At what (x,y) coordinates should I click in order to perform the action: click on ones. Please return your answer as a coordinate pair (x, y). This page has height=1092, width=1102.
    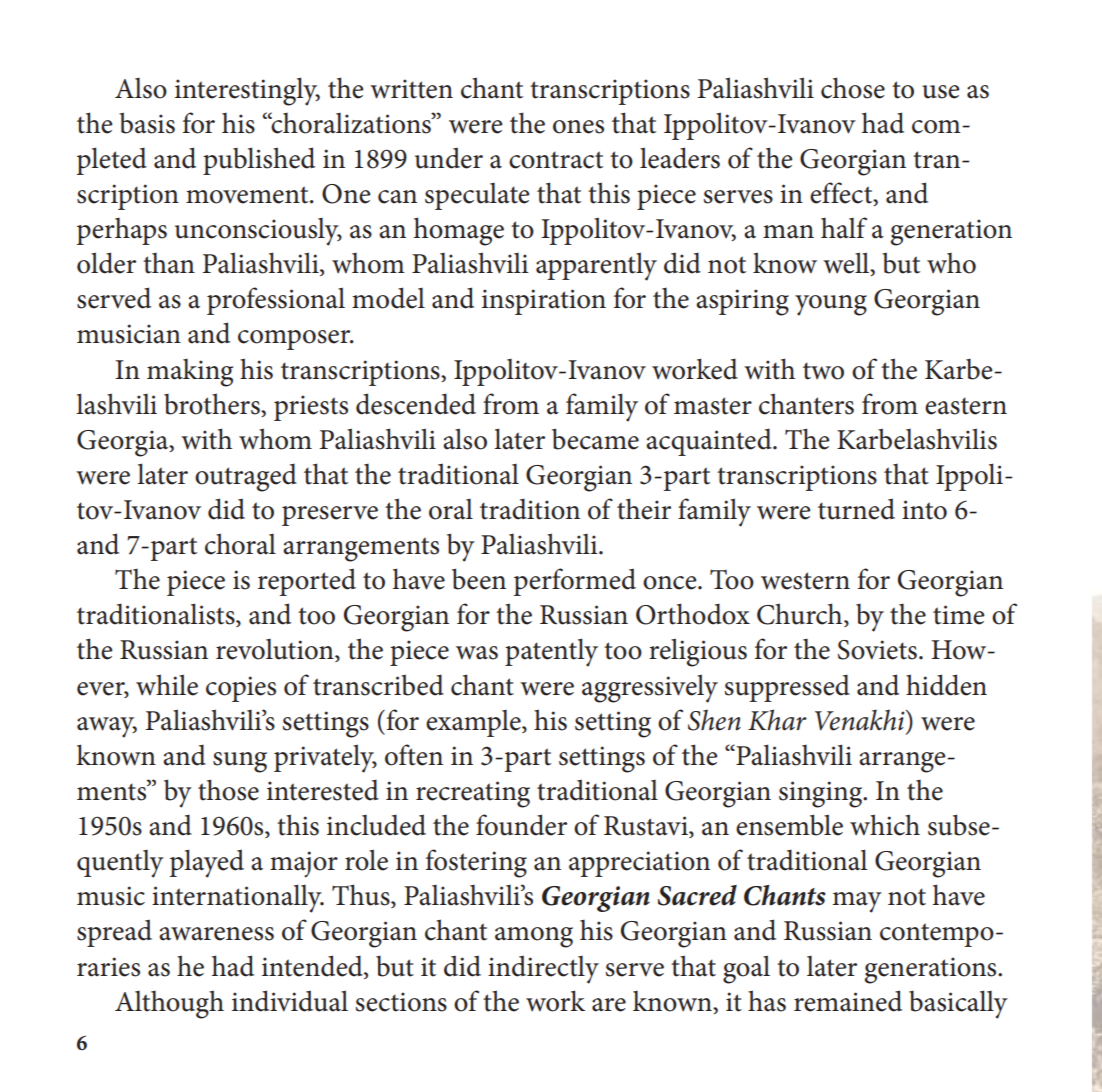
    Looking at the image, I should click on (578, 127).
